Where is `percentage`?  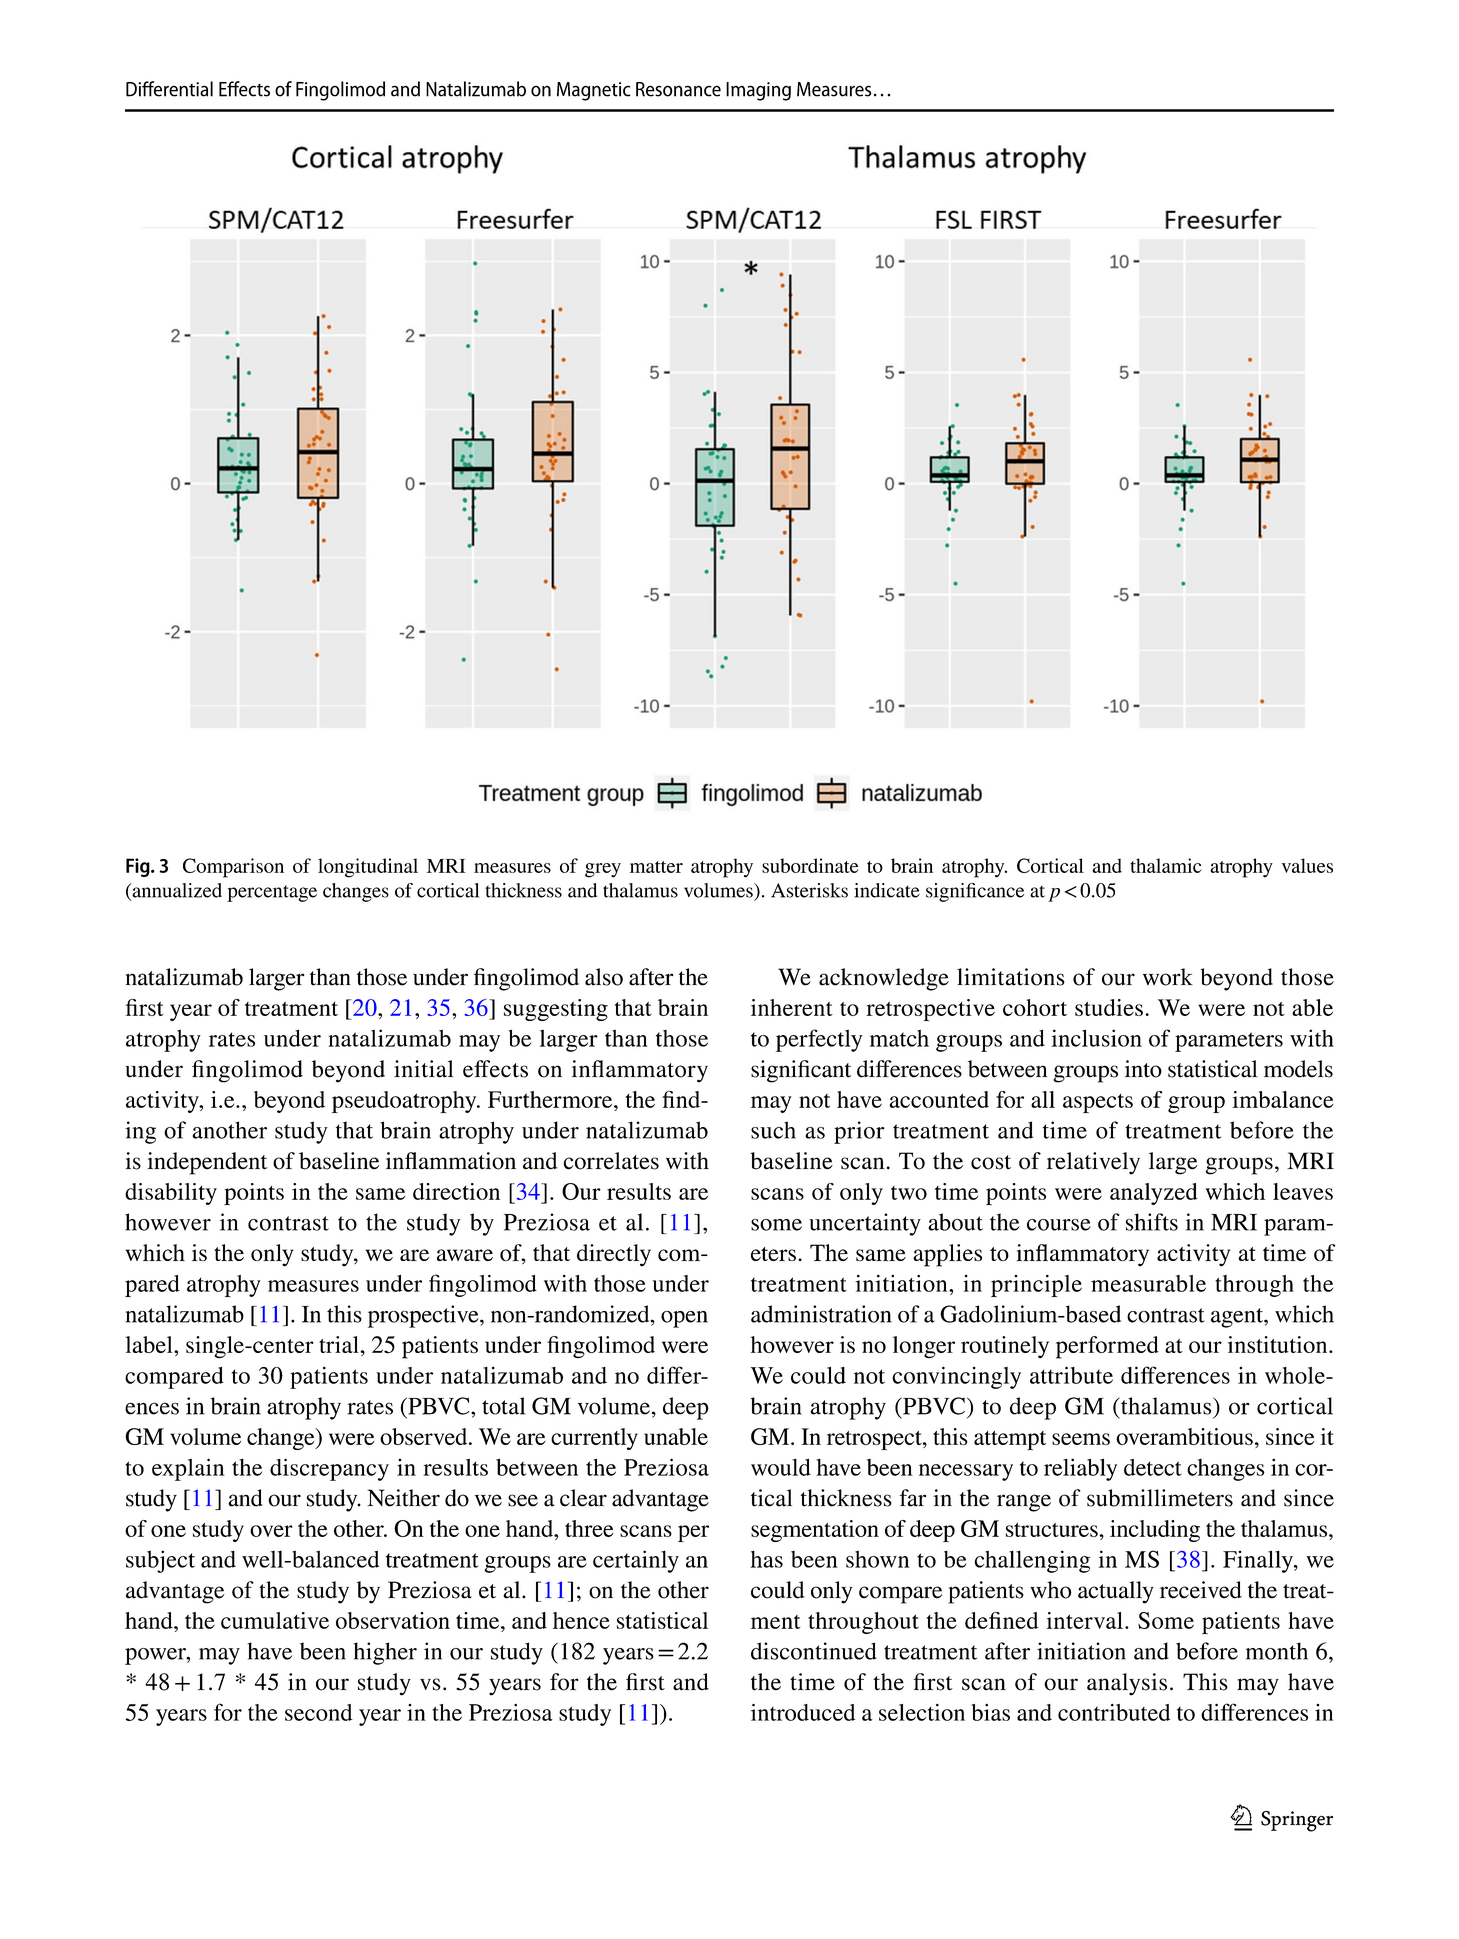 percentage is located at coordinates (272, 893).
